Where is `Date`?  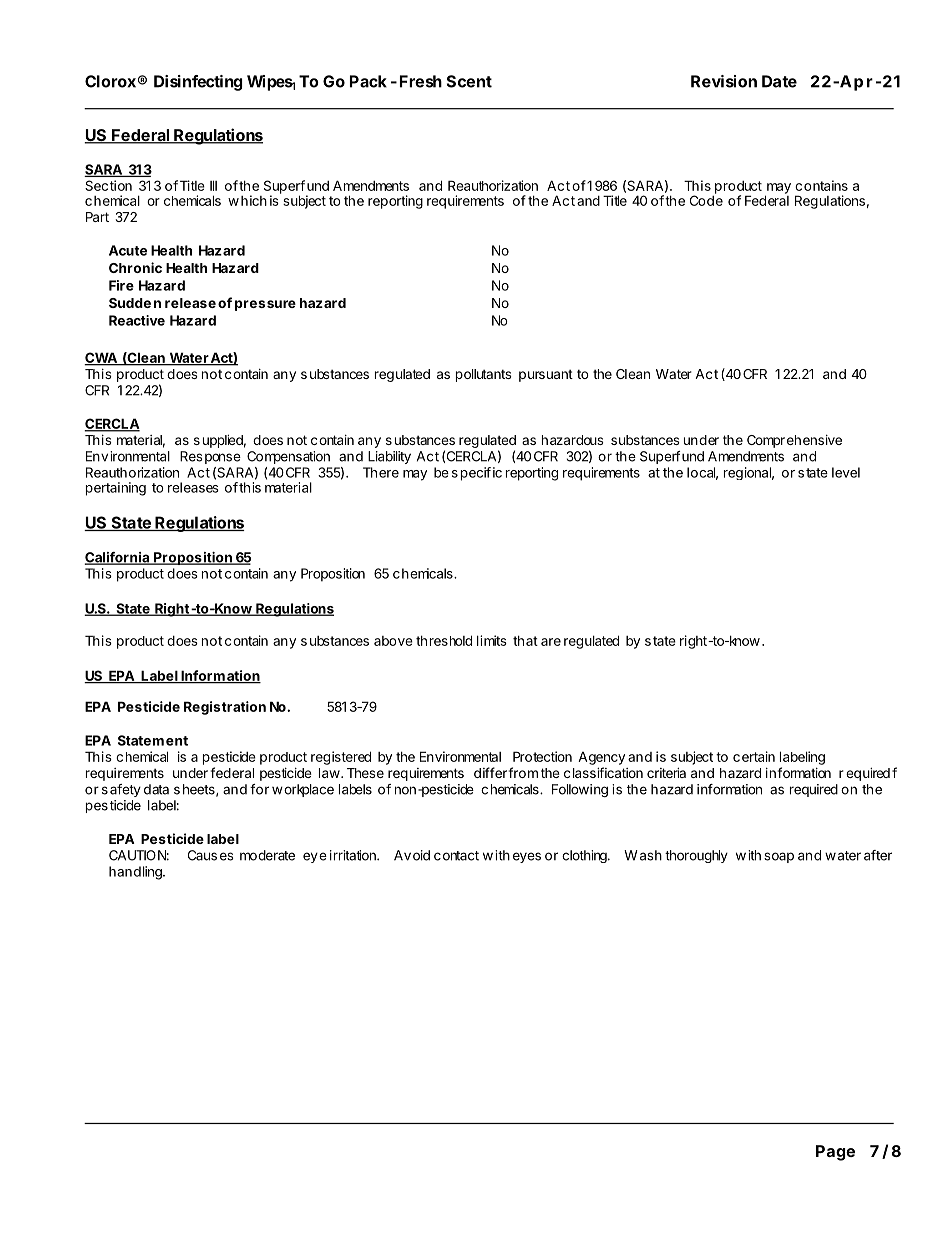 Date is located at coordinates (779, 81).
